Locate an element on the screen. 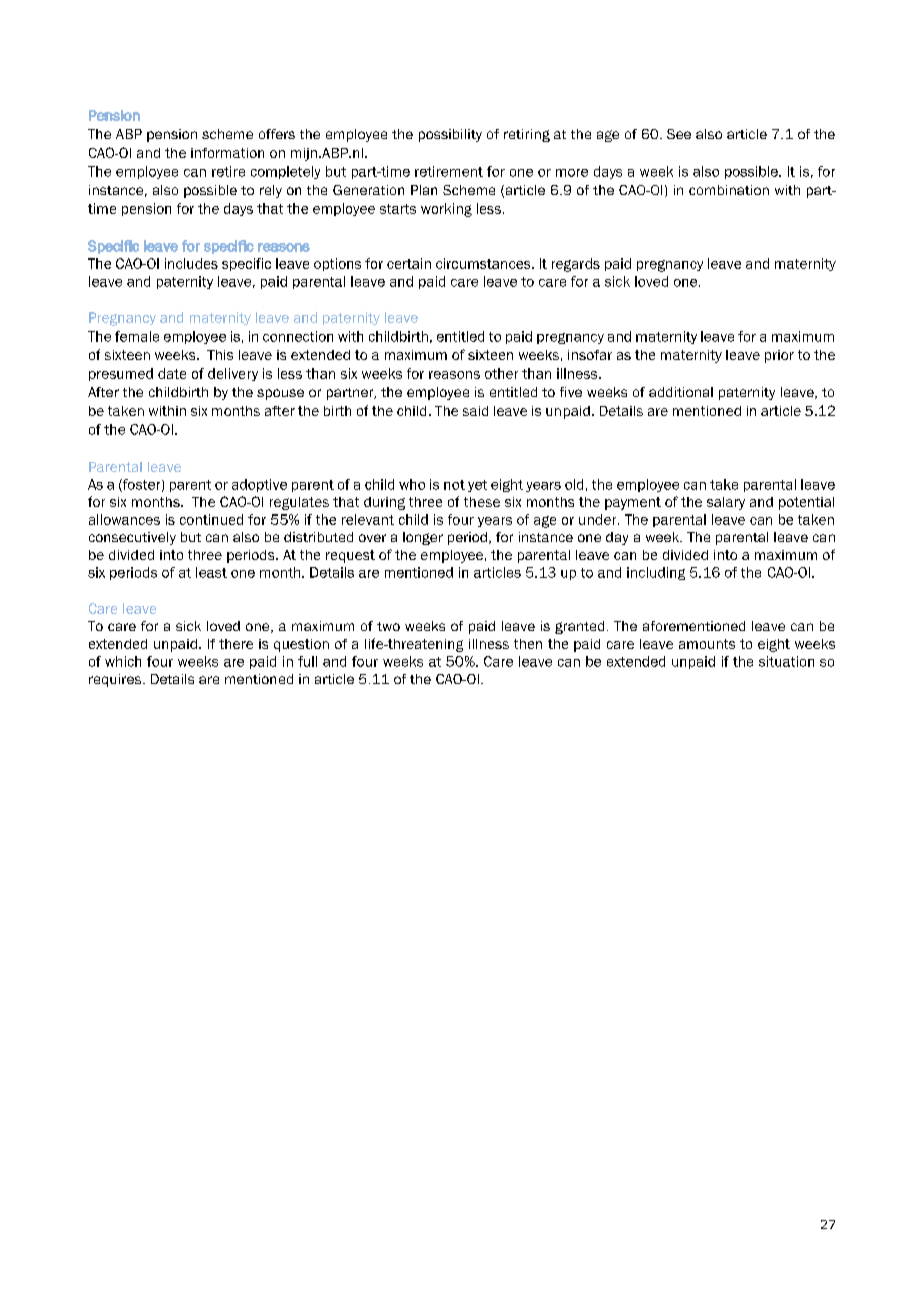  continued is located at coordinates (211, 519).
